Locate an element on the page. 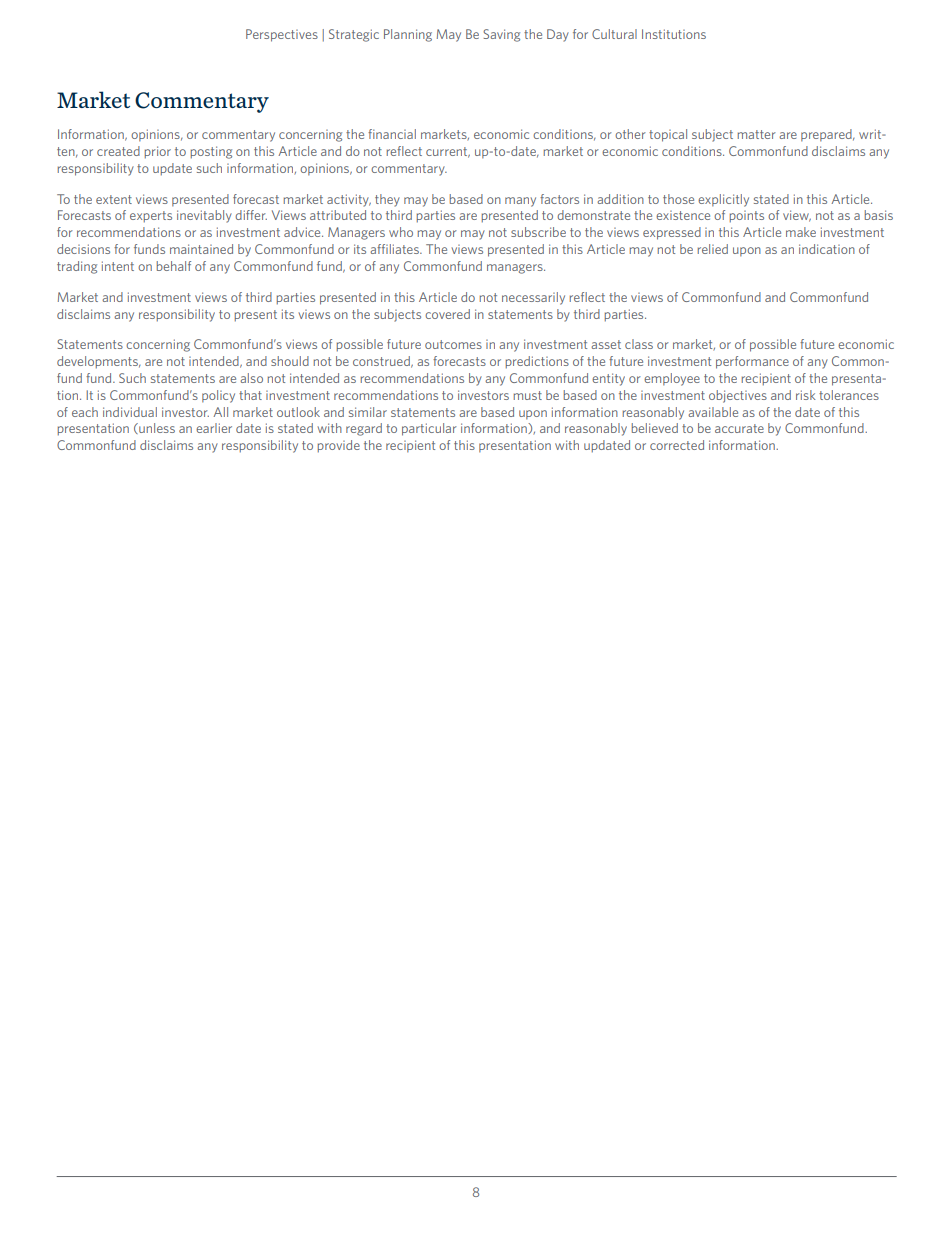 Image resolution: width=952 pixels, height=1233 pixels. Perspectives is located at coordinates (282, 35).
